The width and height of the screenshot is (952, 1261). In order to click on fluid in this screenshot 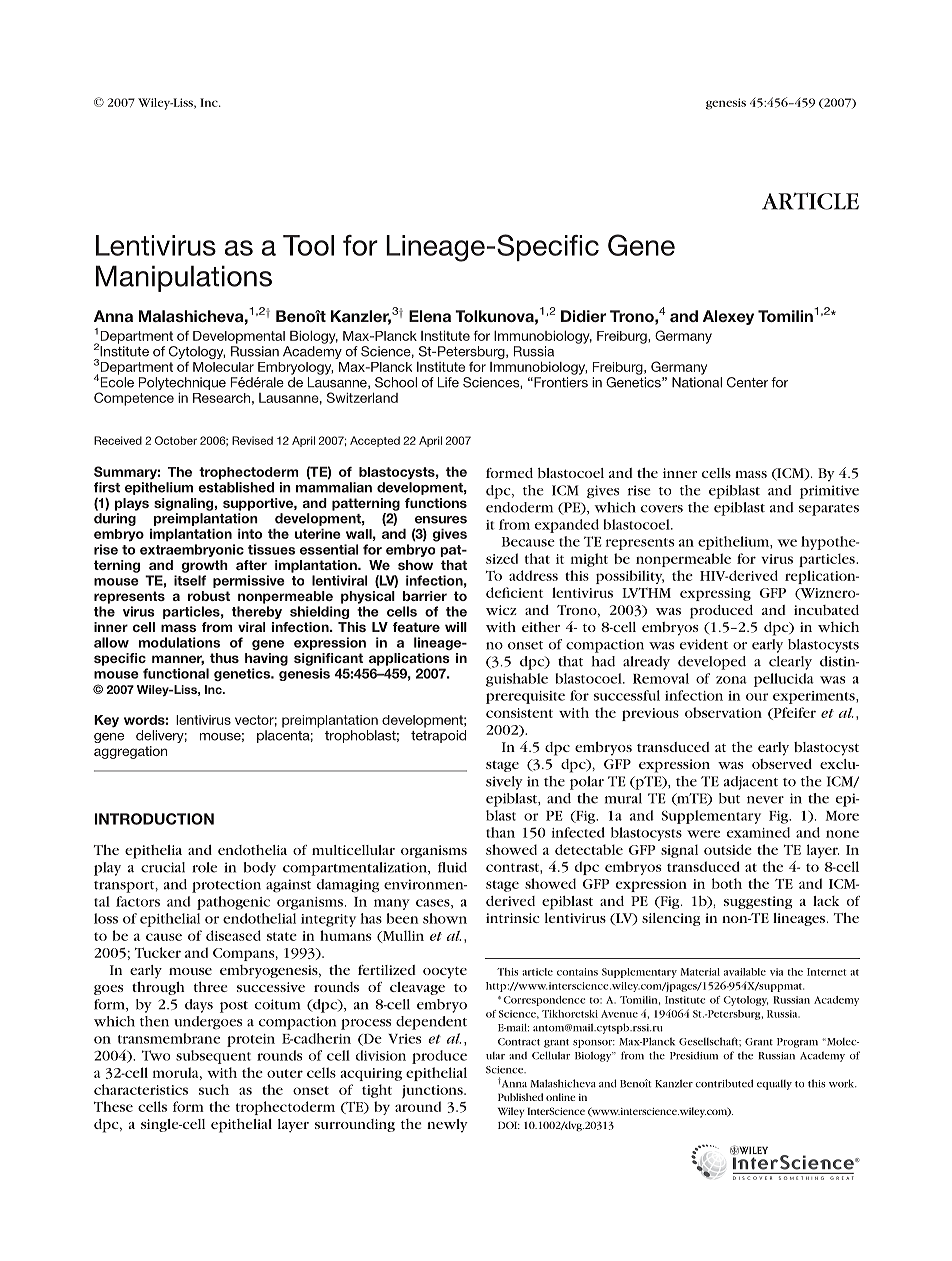, I will do `click(452, 867)`.
